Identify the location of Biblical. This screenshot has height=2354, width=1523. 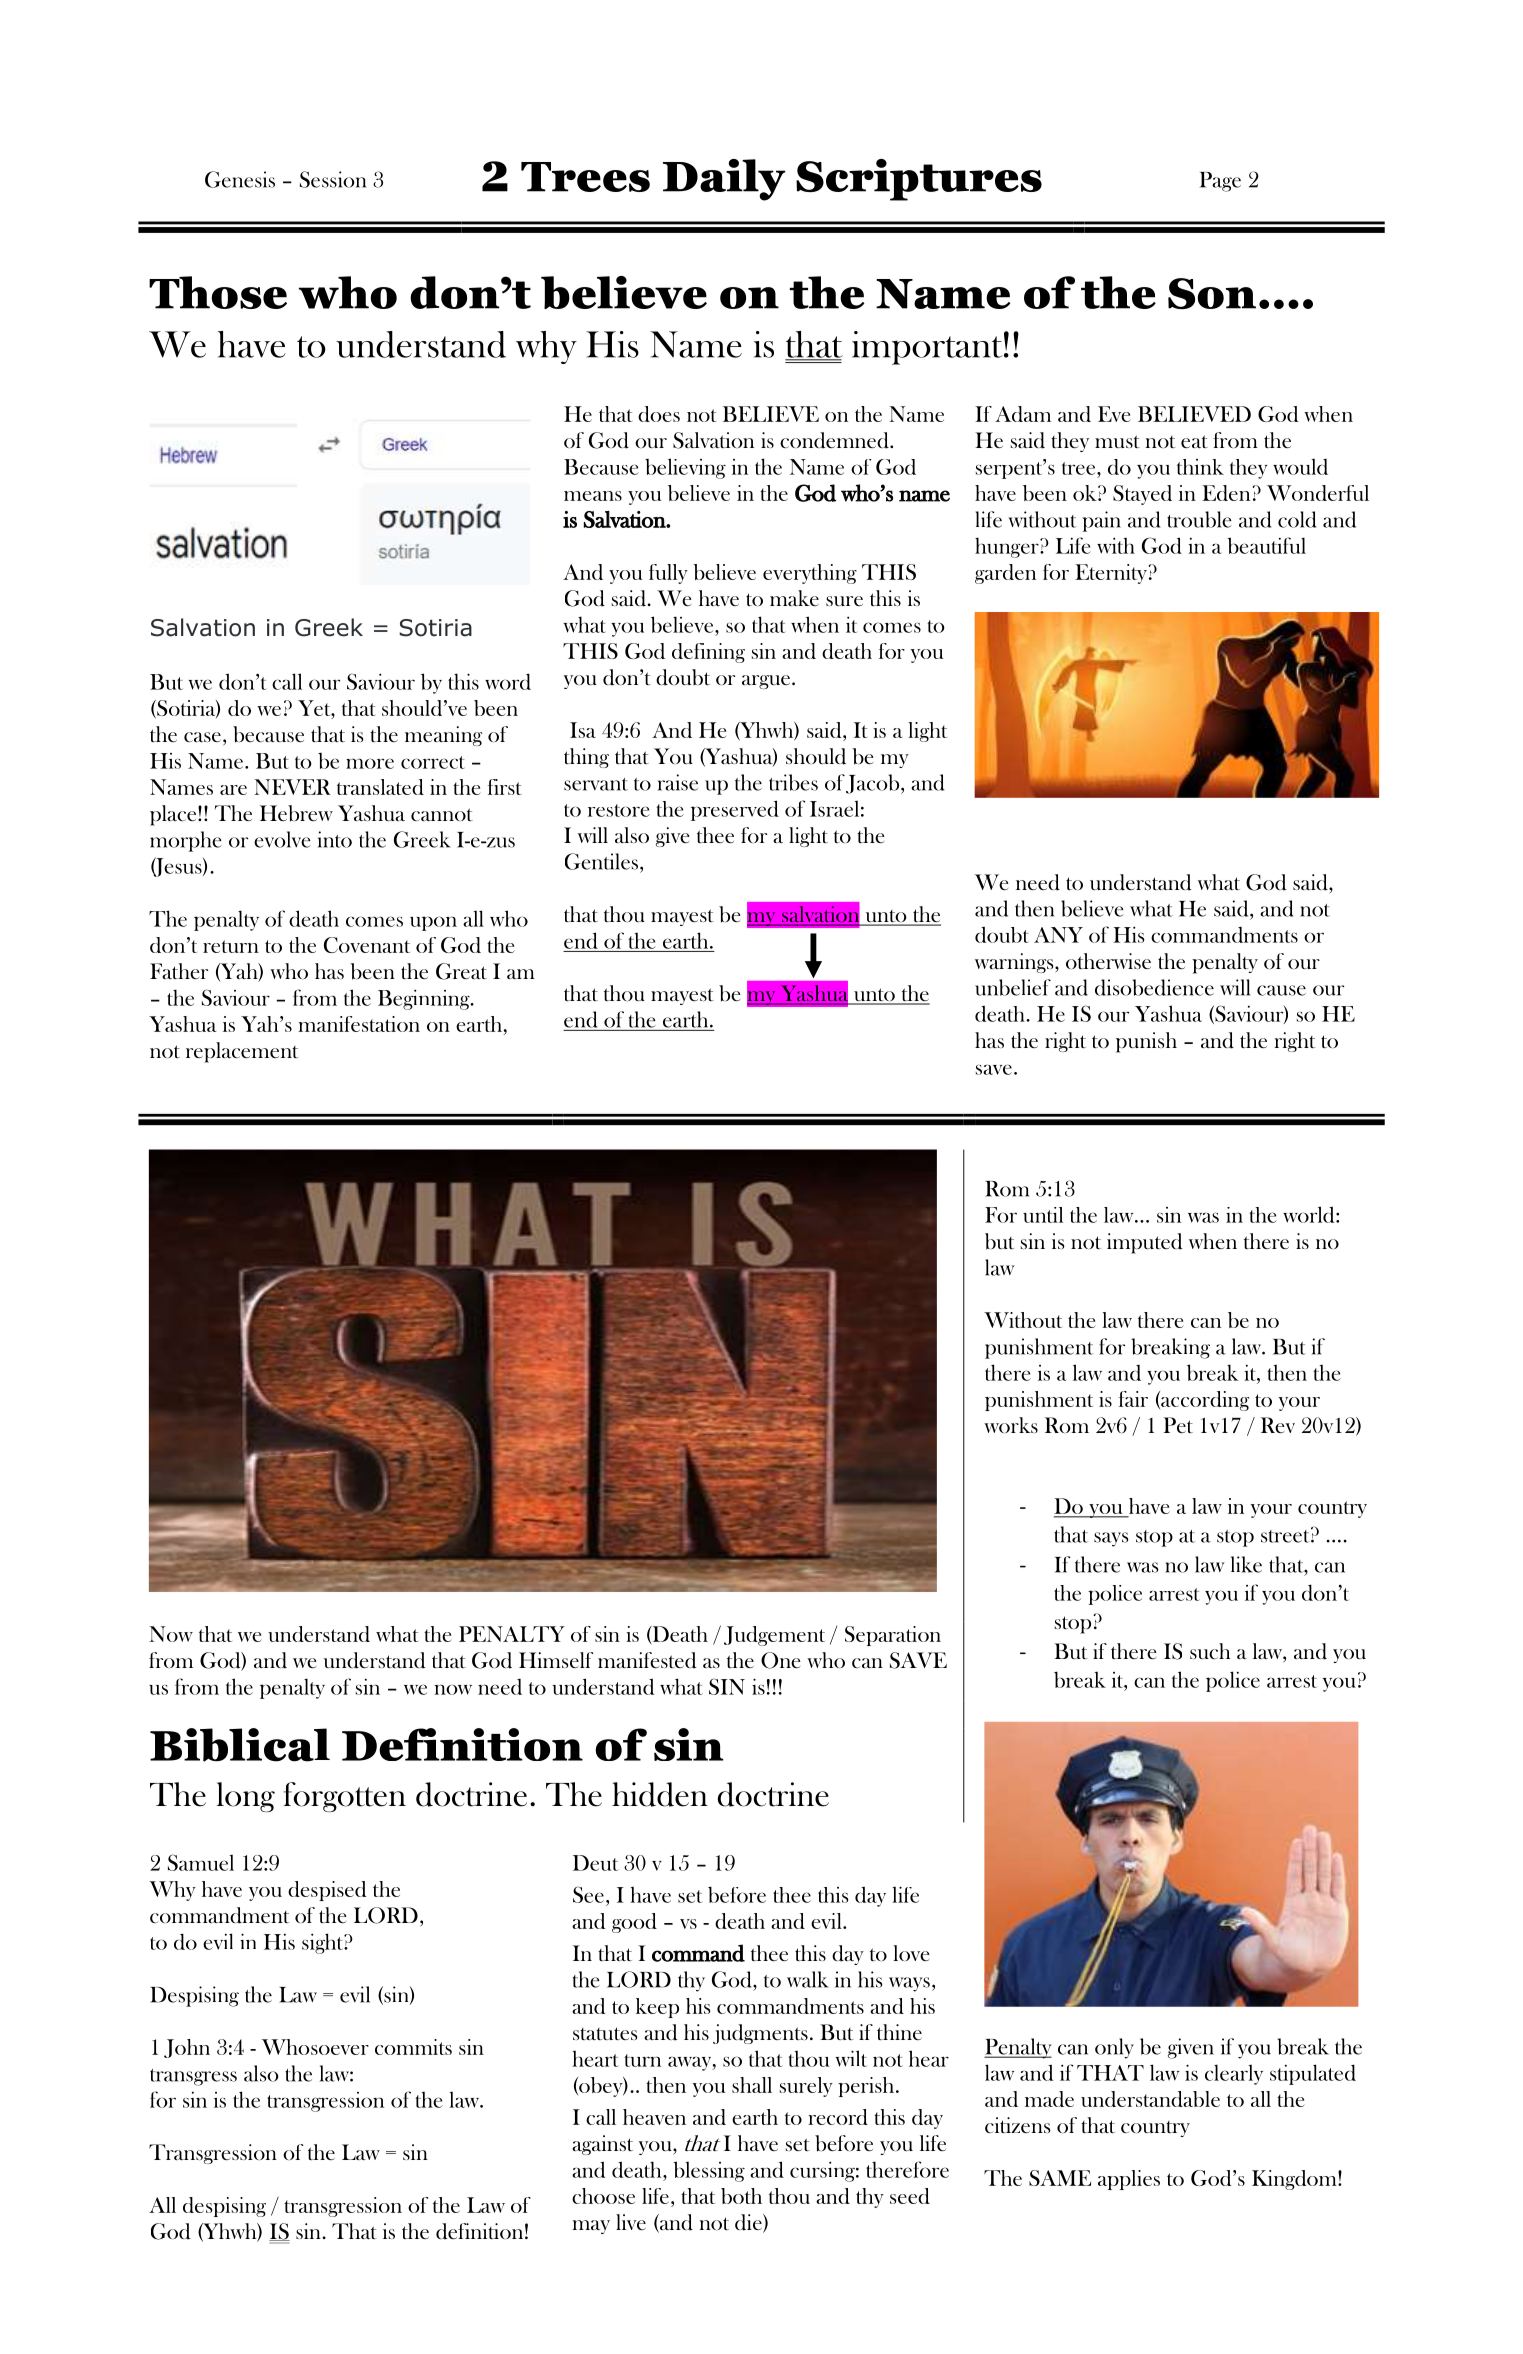
(240, 1745).
